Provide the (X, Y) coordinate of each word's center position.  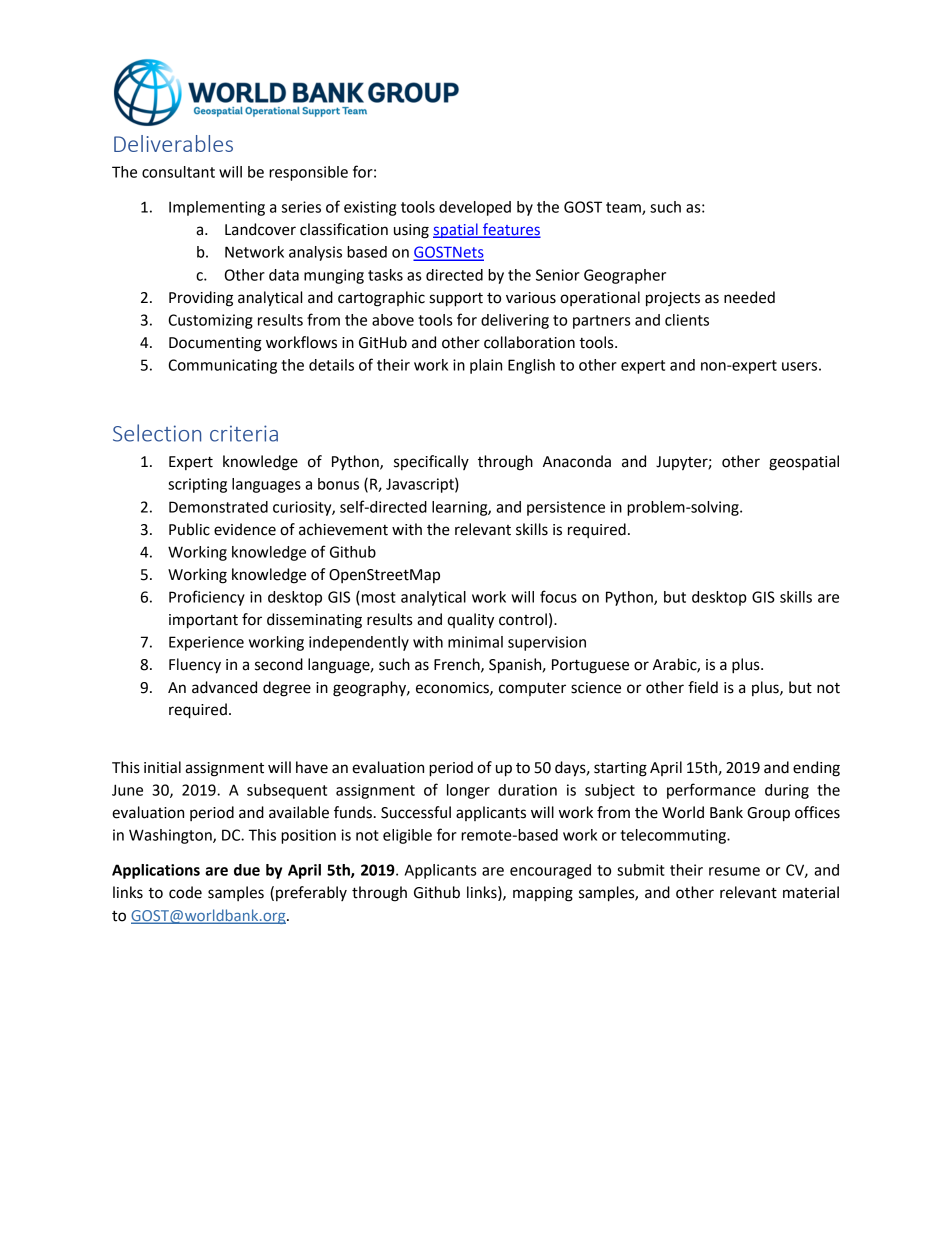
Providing (201, 299)
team (624, 208)
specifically (431, 462)
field (703, 687)
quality (470, 621)
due (247, 870)
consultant (178, 172)
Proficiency (207, 598)
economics (453, 688)
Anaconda (577, 461)
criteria (244, 433)
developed (475, 208)
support (456, 300)
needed (749, 297)
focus (558, 596)
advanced (224, 687)
